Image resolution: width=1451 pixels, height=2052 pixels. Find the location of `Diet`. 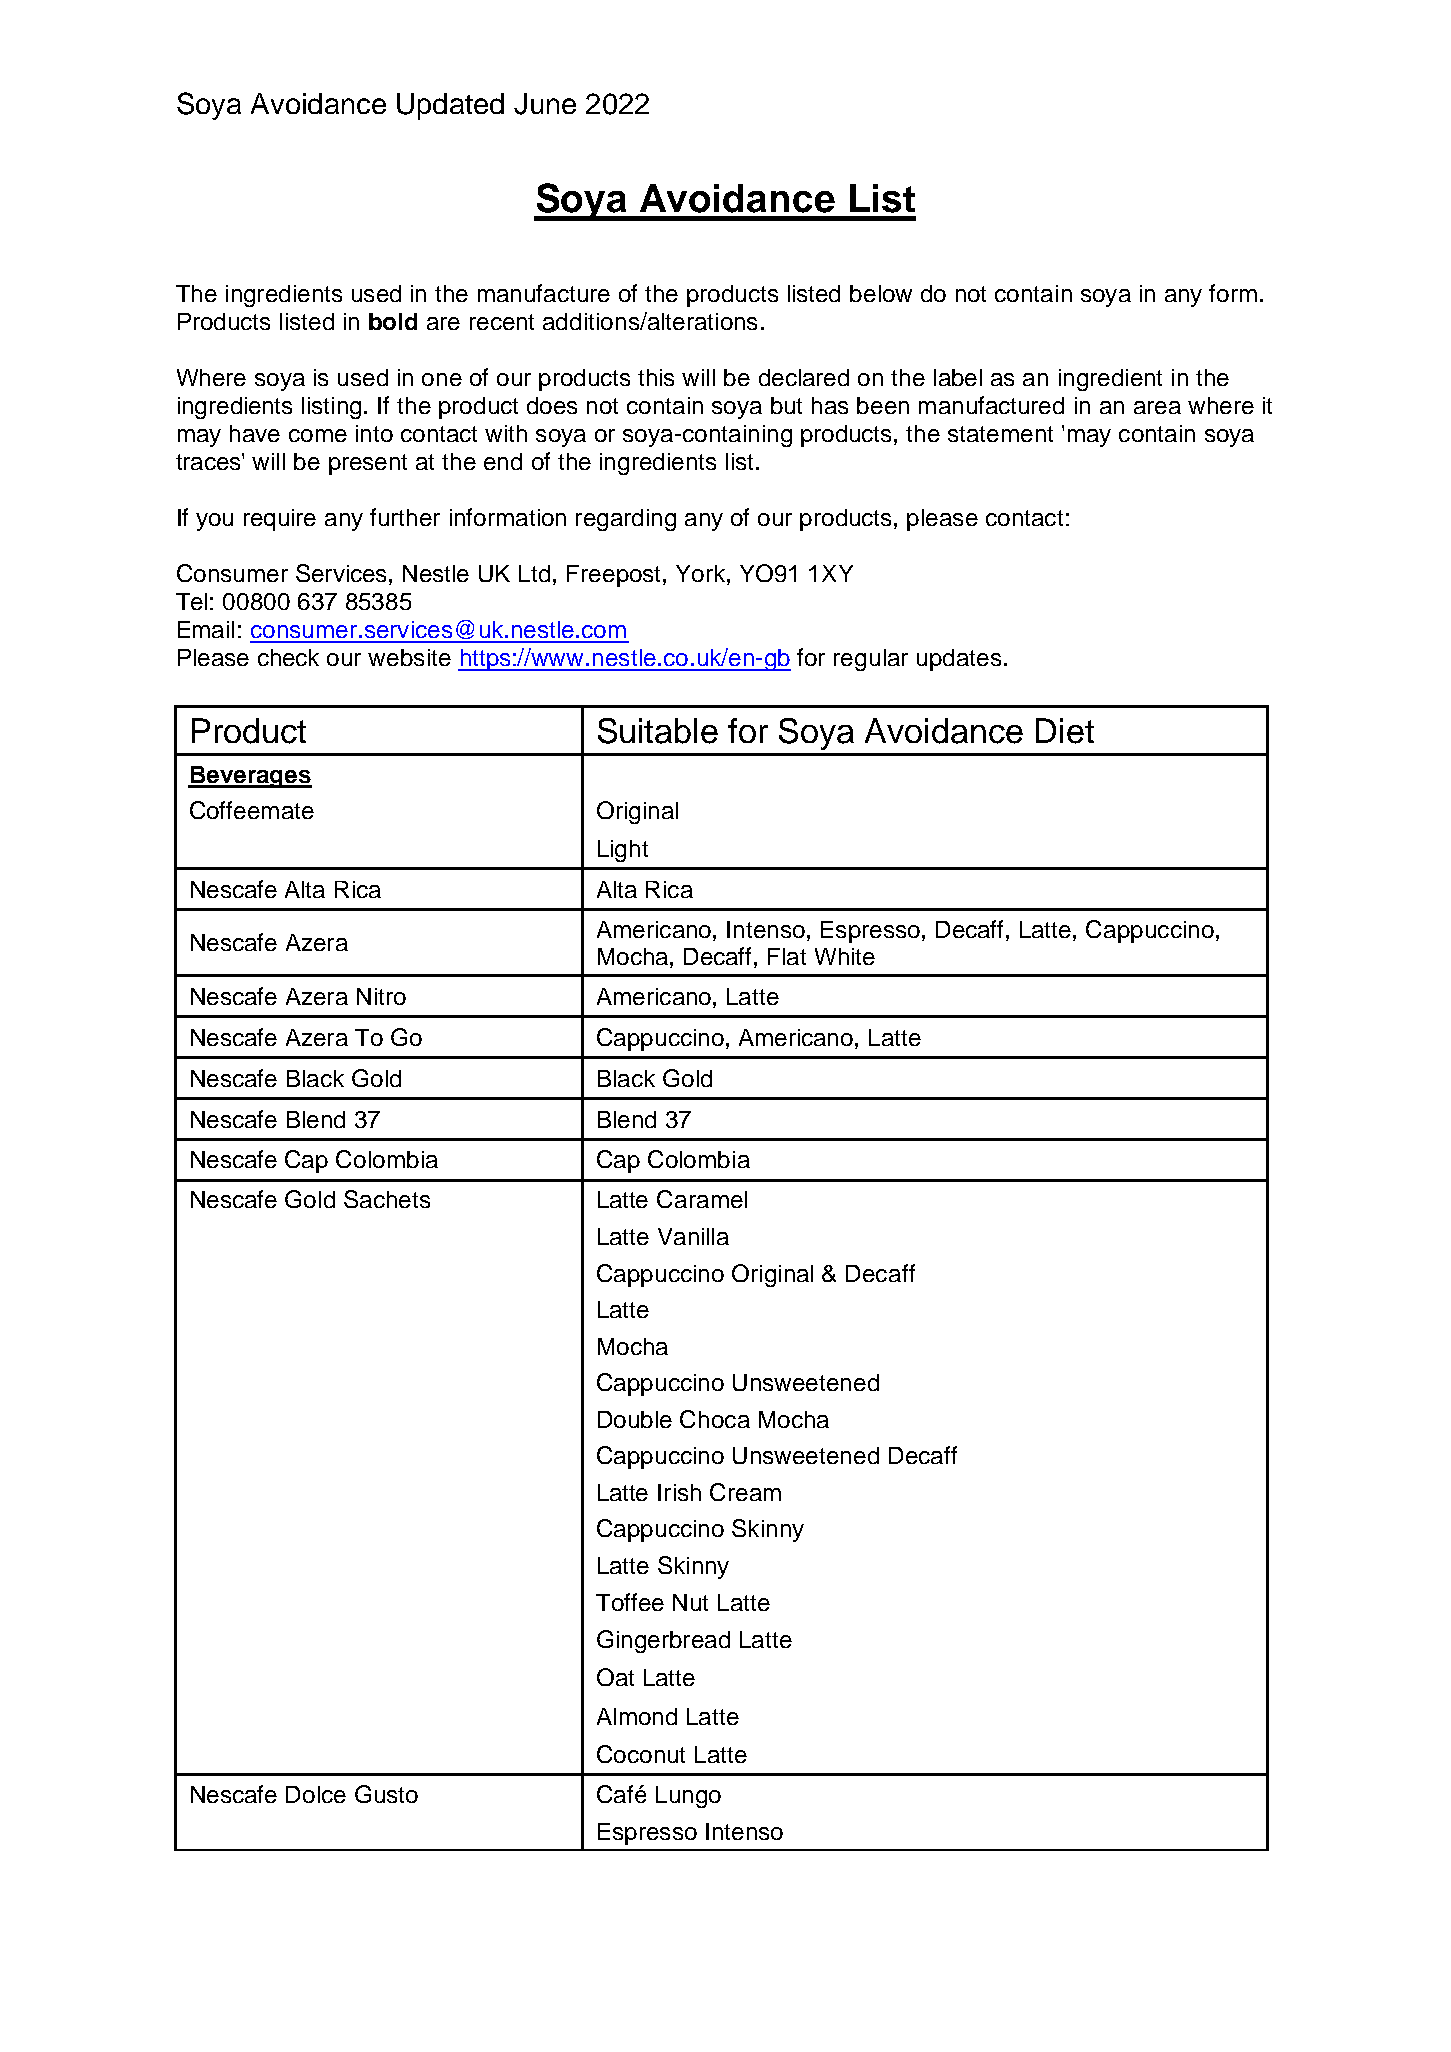

Diet is located at coordinates (1065, 731).
